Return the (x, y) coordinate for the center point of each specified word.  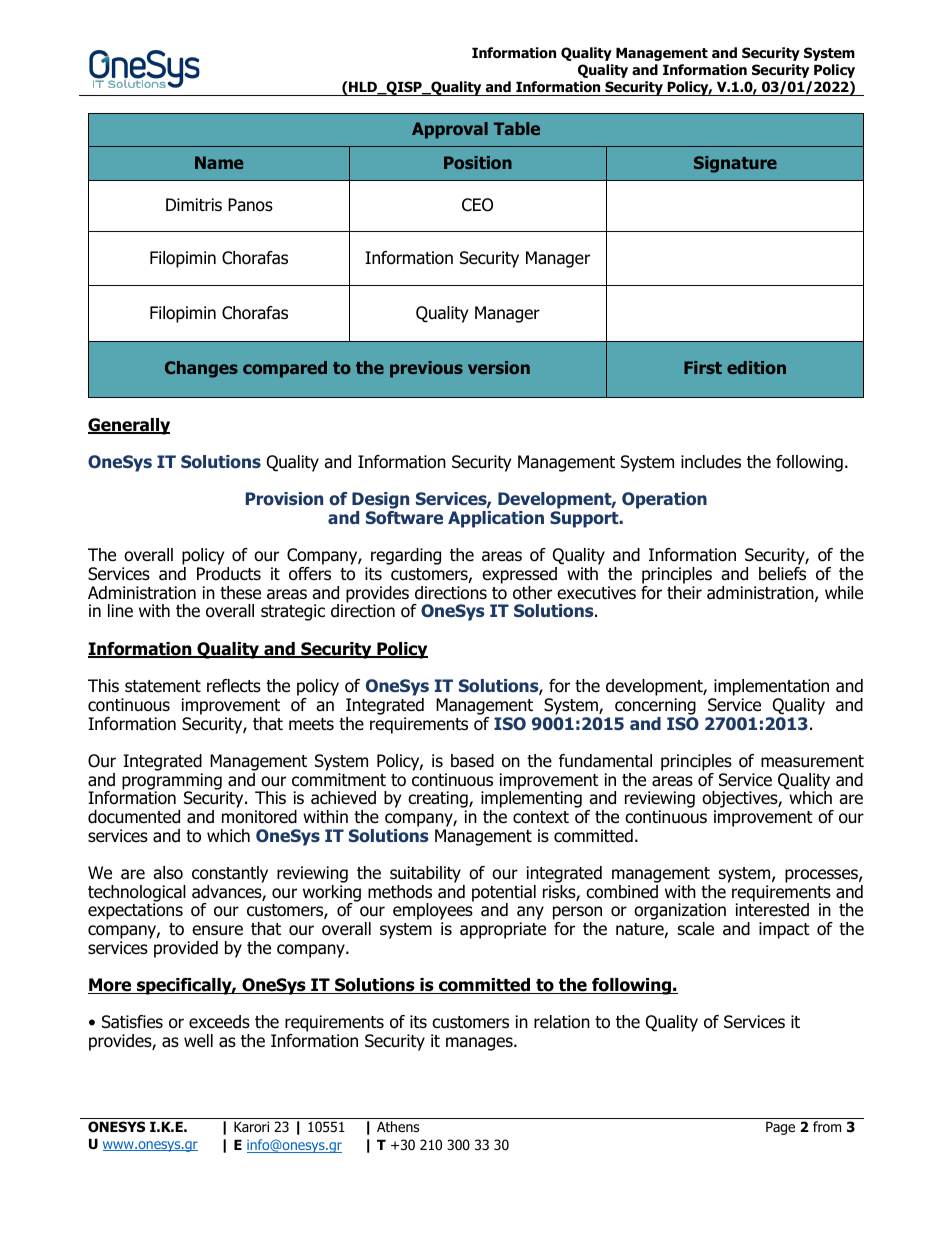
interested (772, 909)
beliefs (782, 574)
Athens (398, 1126)
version (499, 367)
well (198, 1040)
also (168, 873)
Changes (201, 369)
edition (756, 367)
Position (478, 162)
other (532, 593)
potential (504, 894)
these (240, 593)
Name (219, 162)
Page (780, 1128)
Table (517, 128)
